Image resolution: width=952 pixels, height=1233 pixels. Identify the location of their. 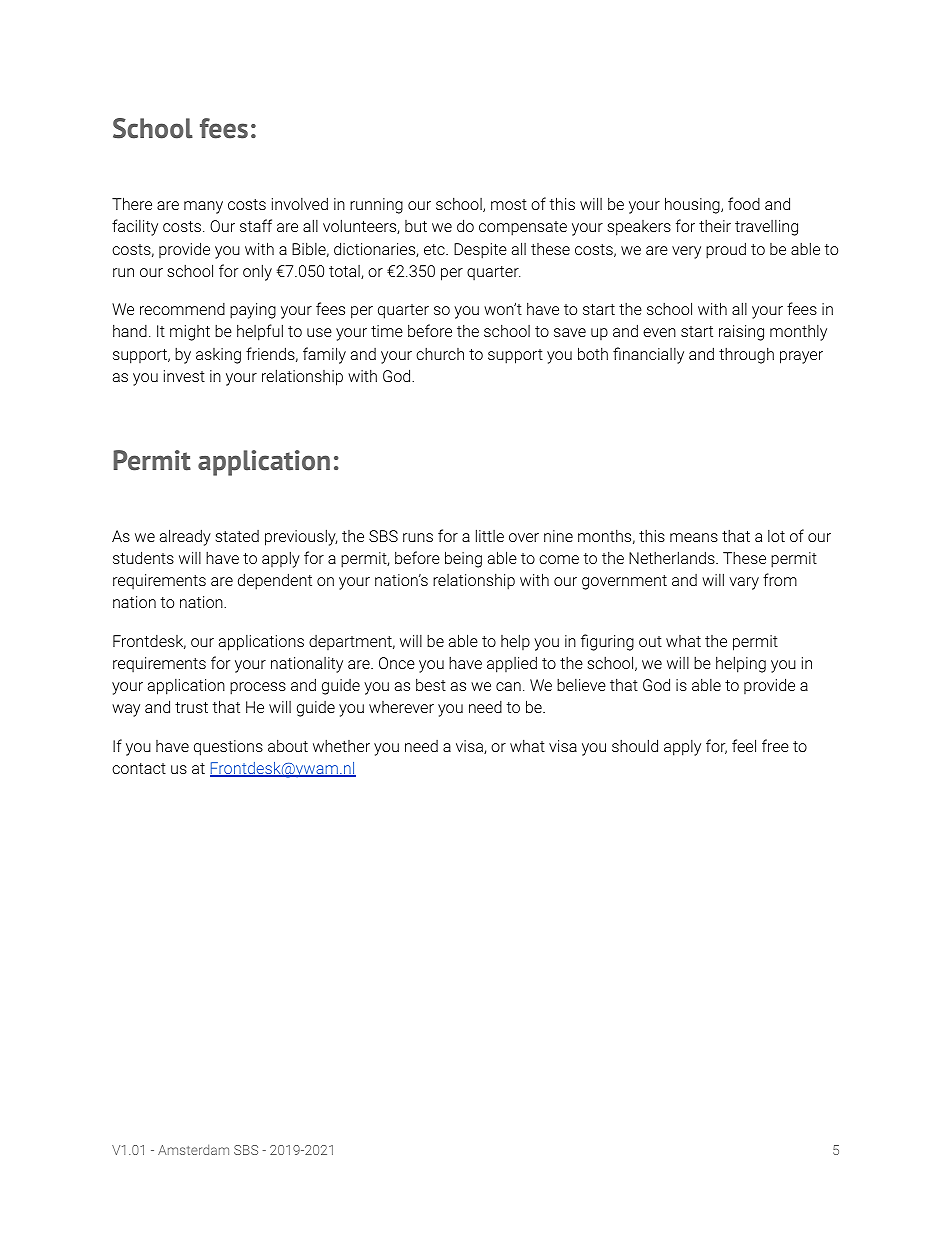
(715, 226).
